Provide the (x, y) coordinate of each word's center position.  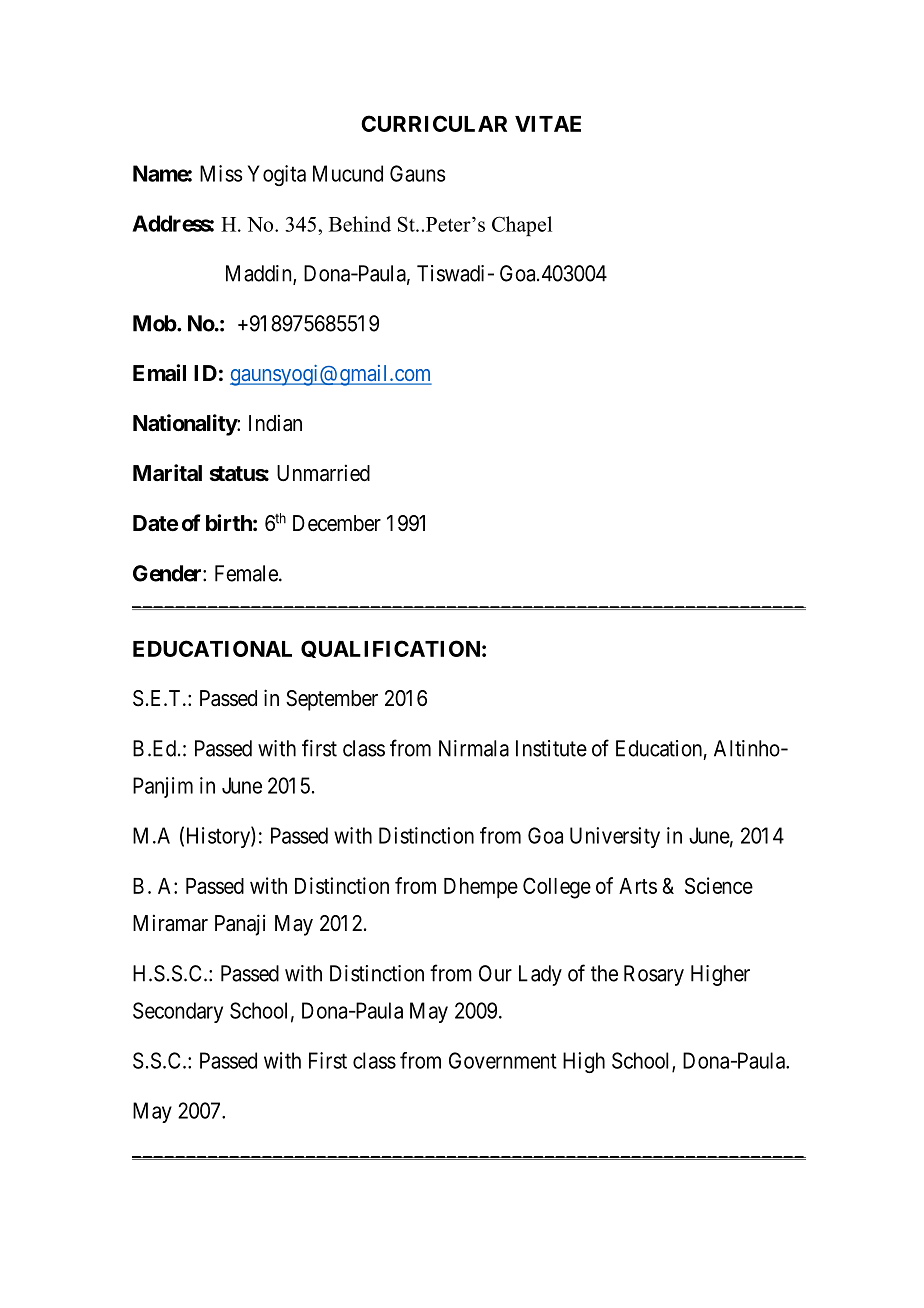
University (615, 837)
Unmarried (323, 473)
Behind (360, 224)
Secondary (178, 1012)
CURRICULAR (434, 123)
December (337, 523)
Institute (551, 748)
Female (247, 573)
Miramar (170, 923)
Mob (155, 323)
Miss (221, 173)
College (557, 888)
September (332, 700)
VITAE (548, 124)
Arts (638, 886)
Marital (167, 473)
